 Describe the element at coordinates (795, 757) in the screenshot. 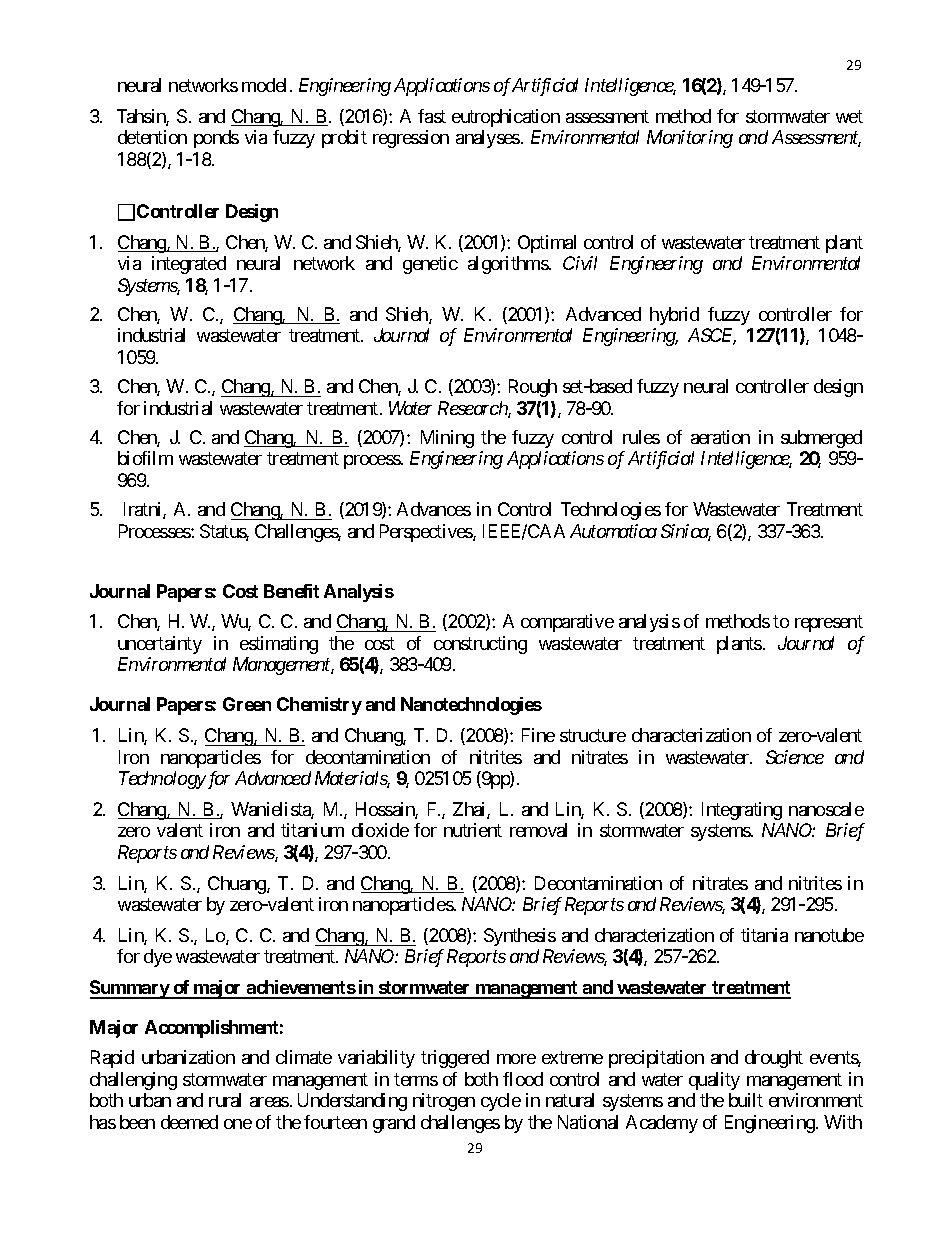

I see `Science` at that location.
